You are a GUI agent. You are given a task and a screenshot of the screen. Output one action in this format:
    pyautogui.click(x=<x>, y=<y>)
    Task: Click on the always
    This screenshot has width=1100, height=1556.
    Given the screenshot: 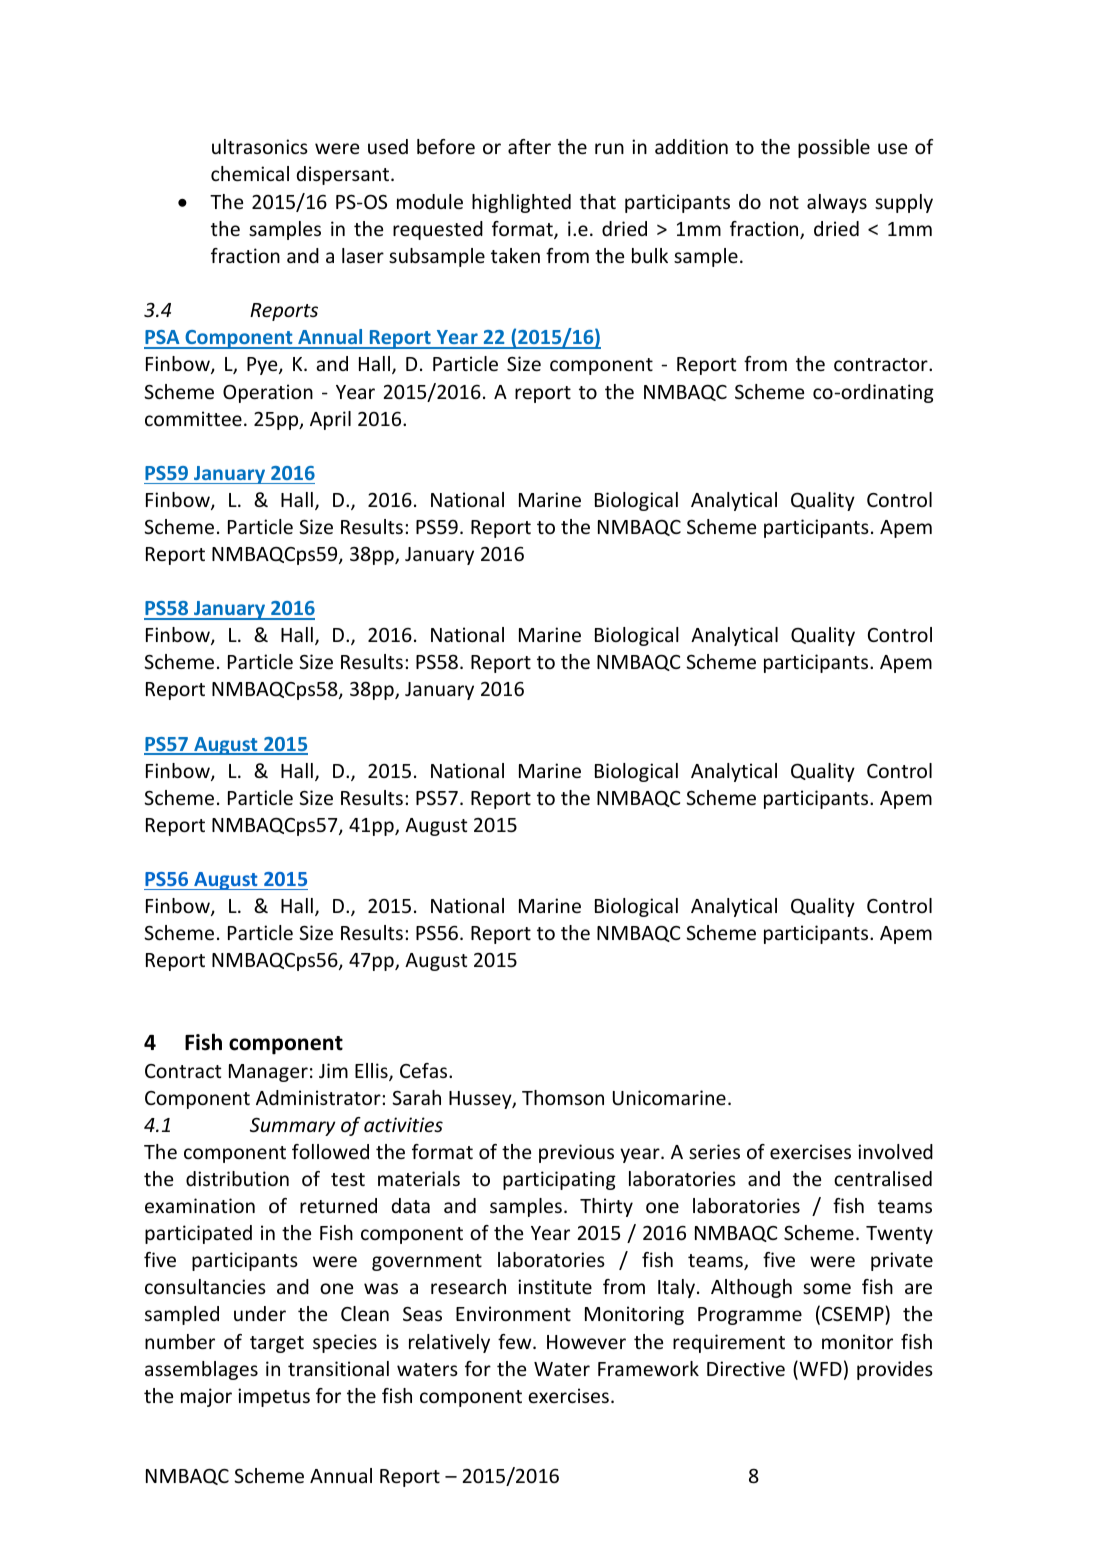 What is the action you would take?
    pyautogui.click(x=837, y=203)
